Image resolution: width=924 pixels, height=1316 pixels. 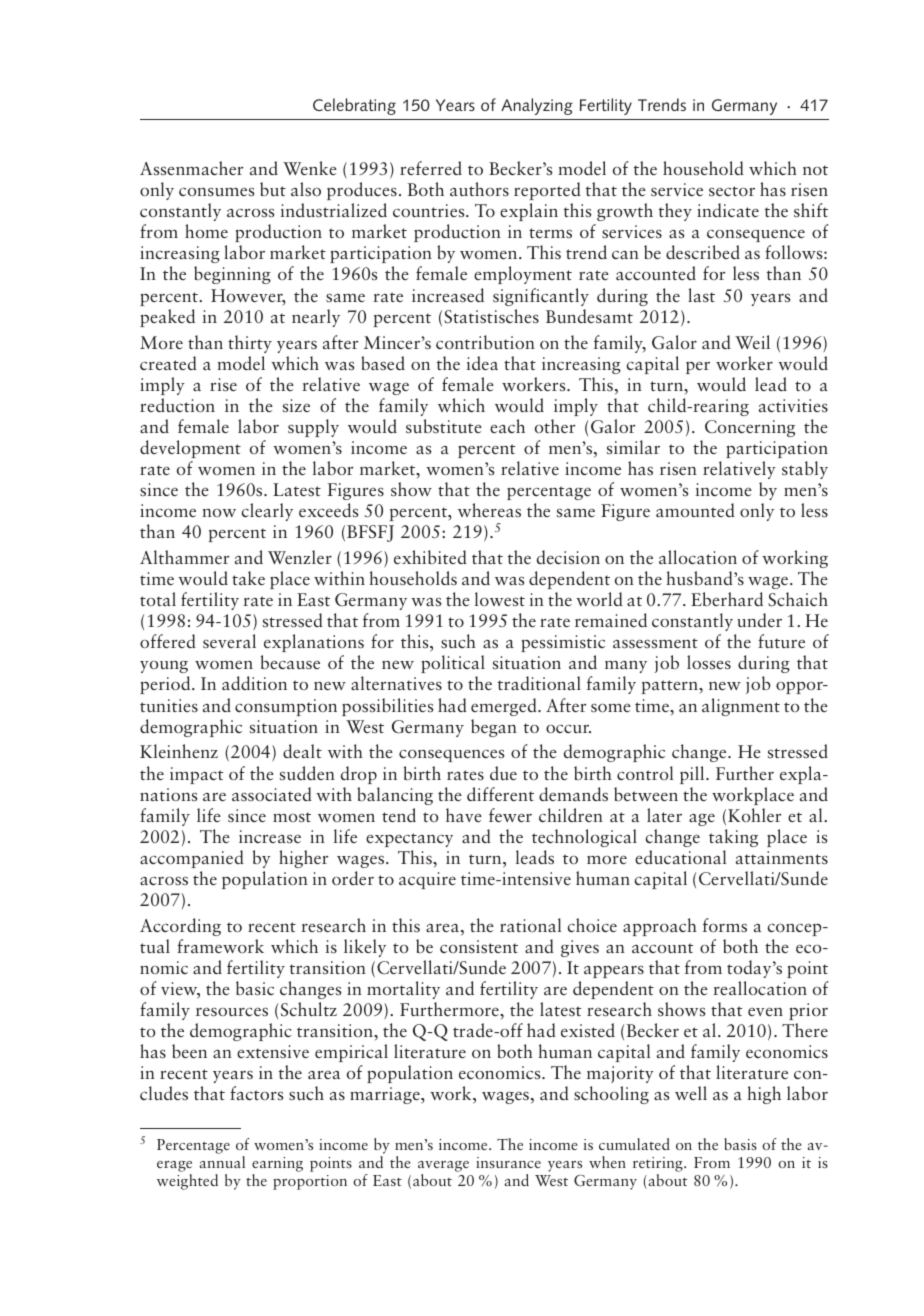 What do you see at coordinates (530, 925) in the image?
I see `rational` at bounding box center [530, 925].
